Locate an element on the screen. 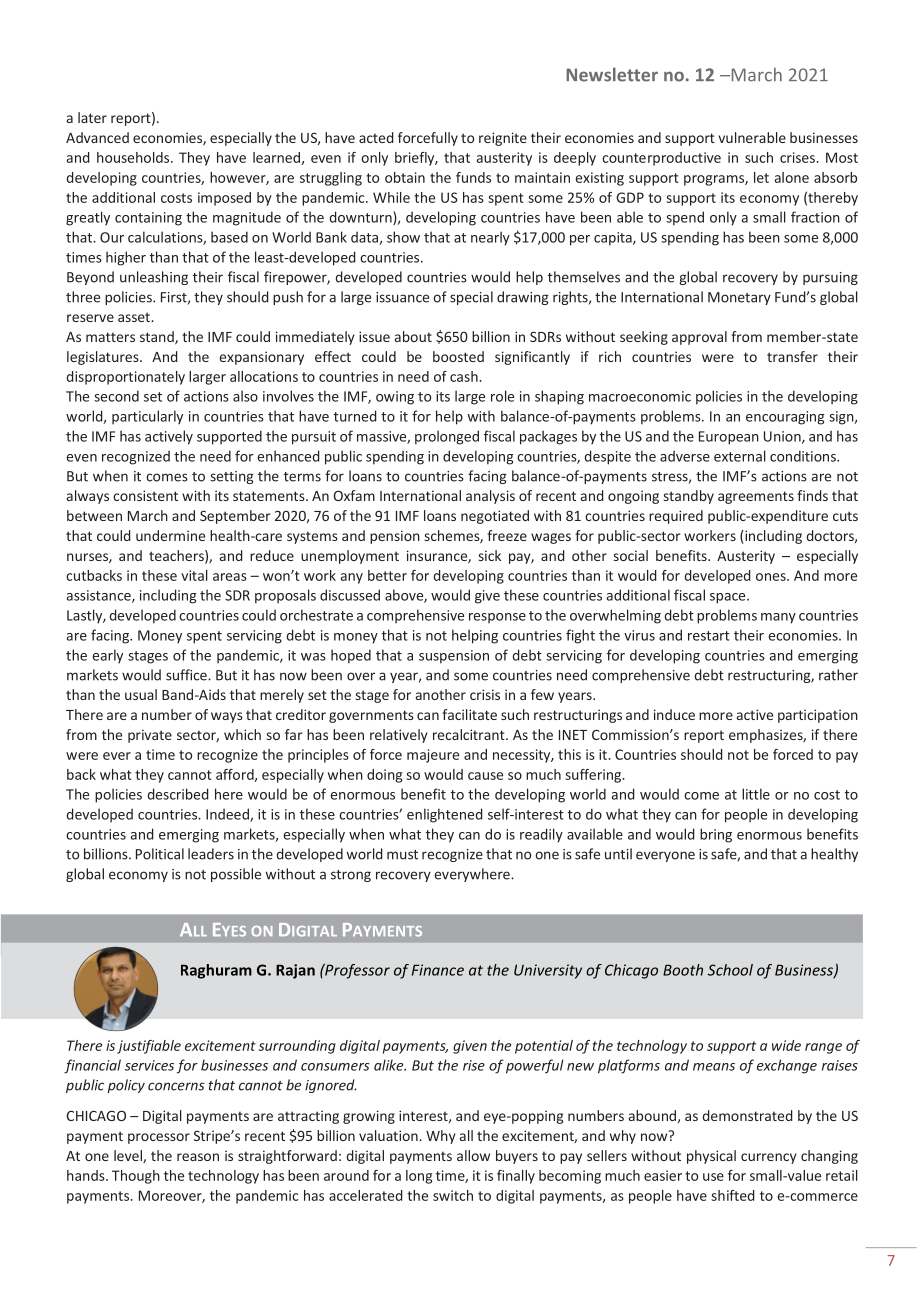 This screenshot has height=1307, width=924. reignite is located at coordinates (503, 139).
